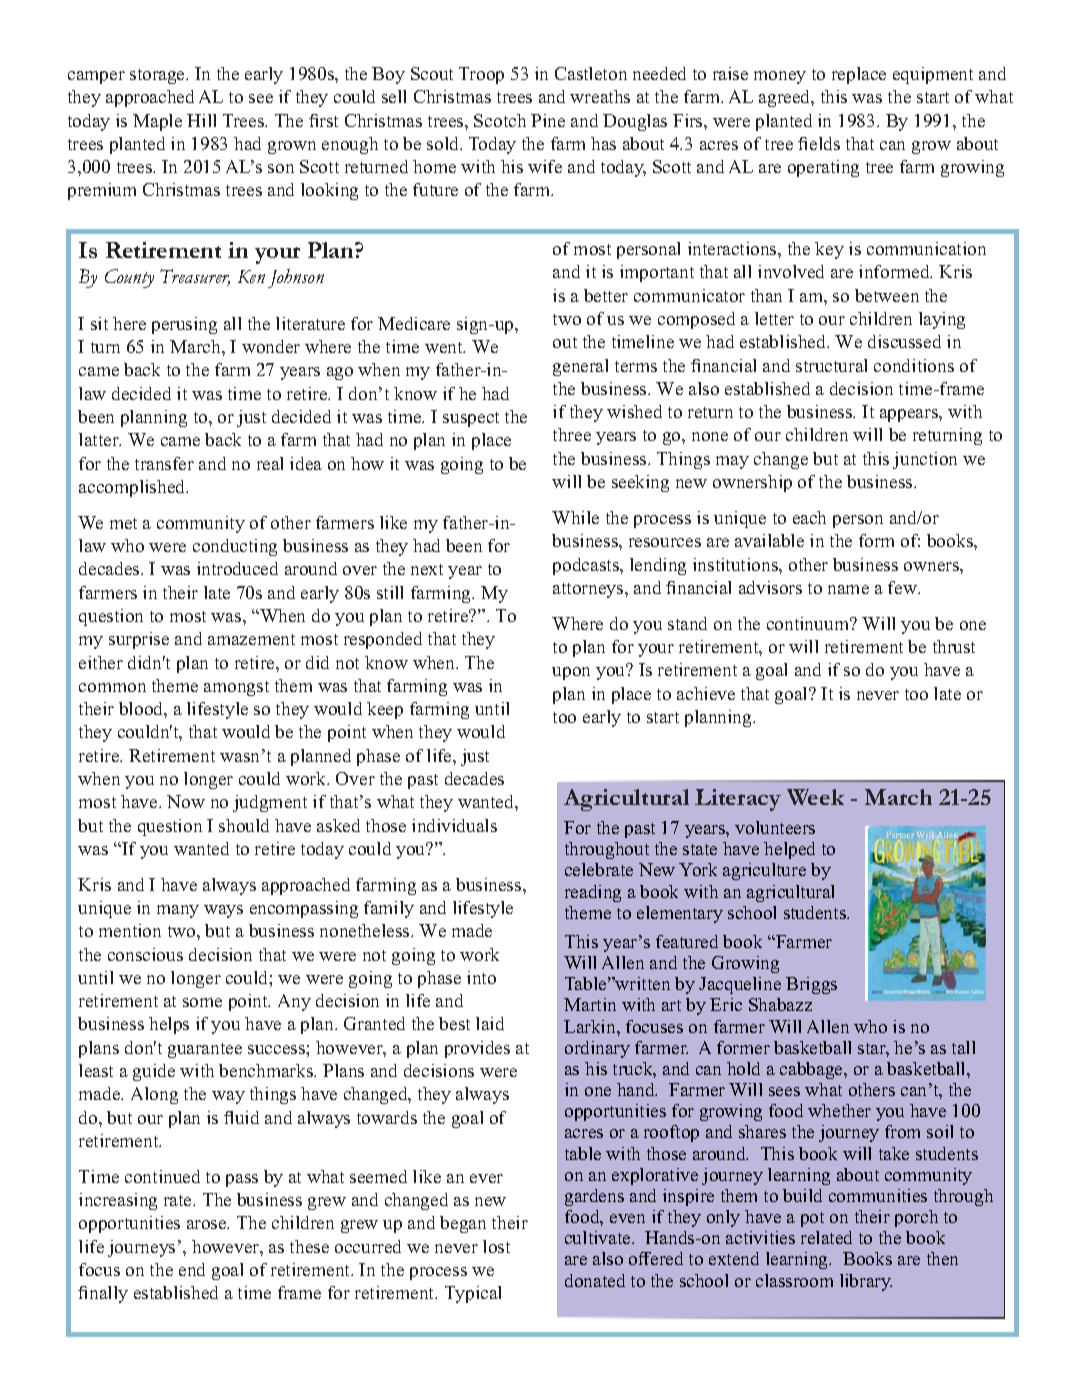 This document has width=1079, height=1397. What do you see at coordinates (201, 120) in the document?
I see `Hill` at bounding box center [201, 120].
